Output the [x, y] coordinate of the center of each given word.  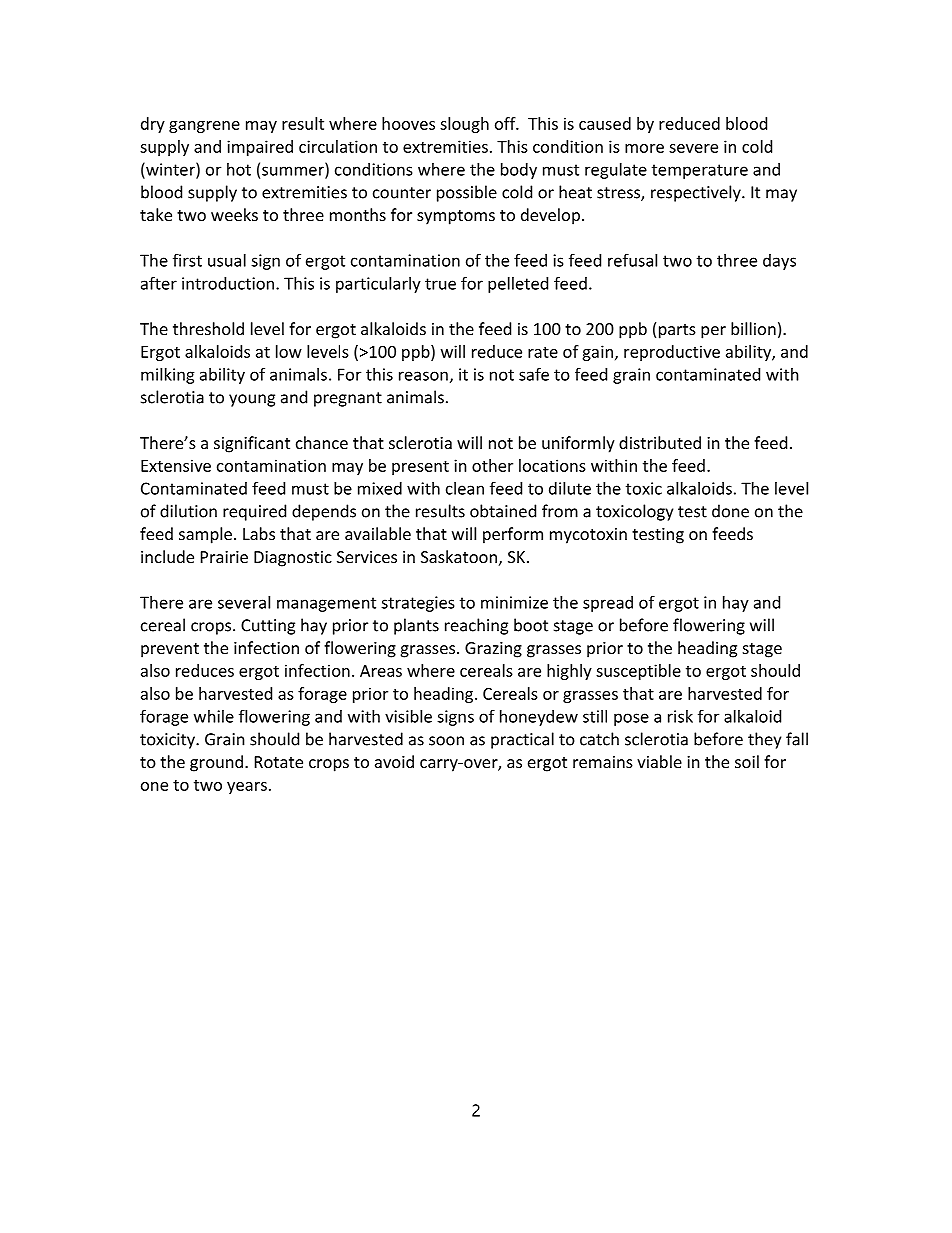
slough [464, 125]
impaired [260, 148]
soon [446, 741]
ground [216, 763]
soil [747, 761]
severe [693, 148]
